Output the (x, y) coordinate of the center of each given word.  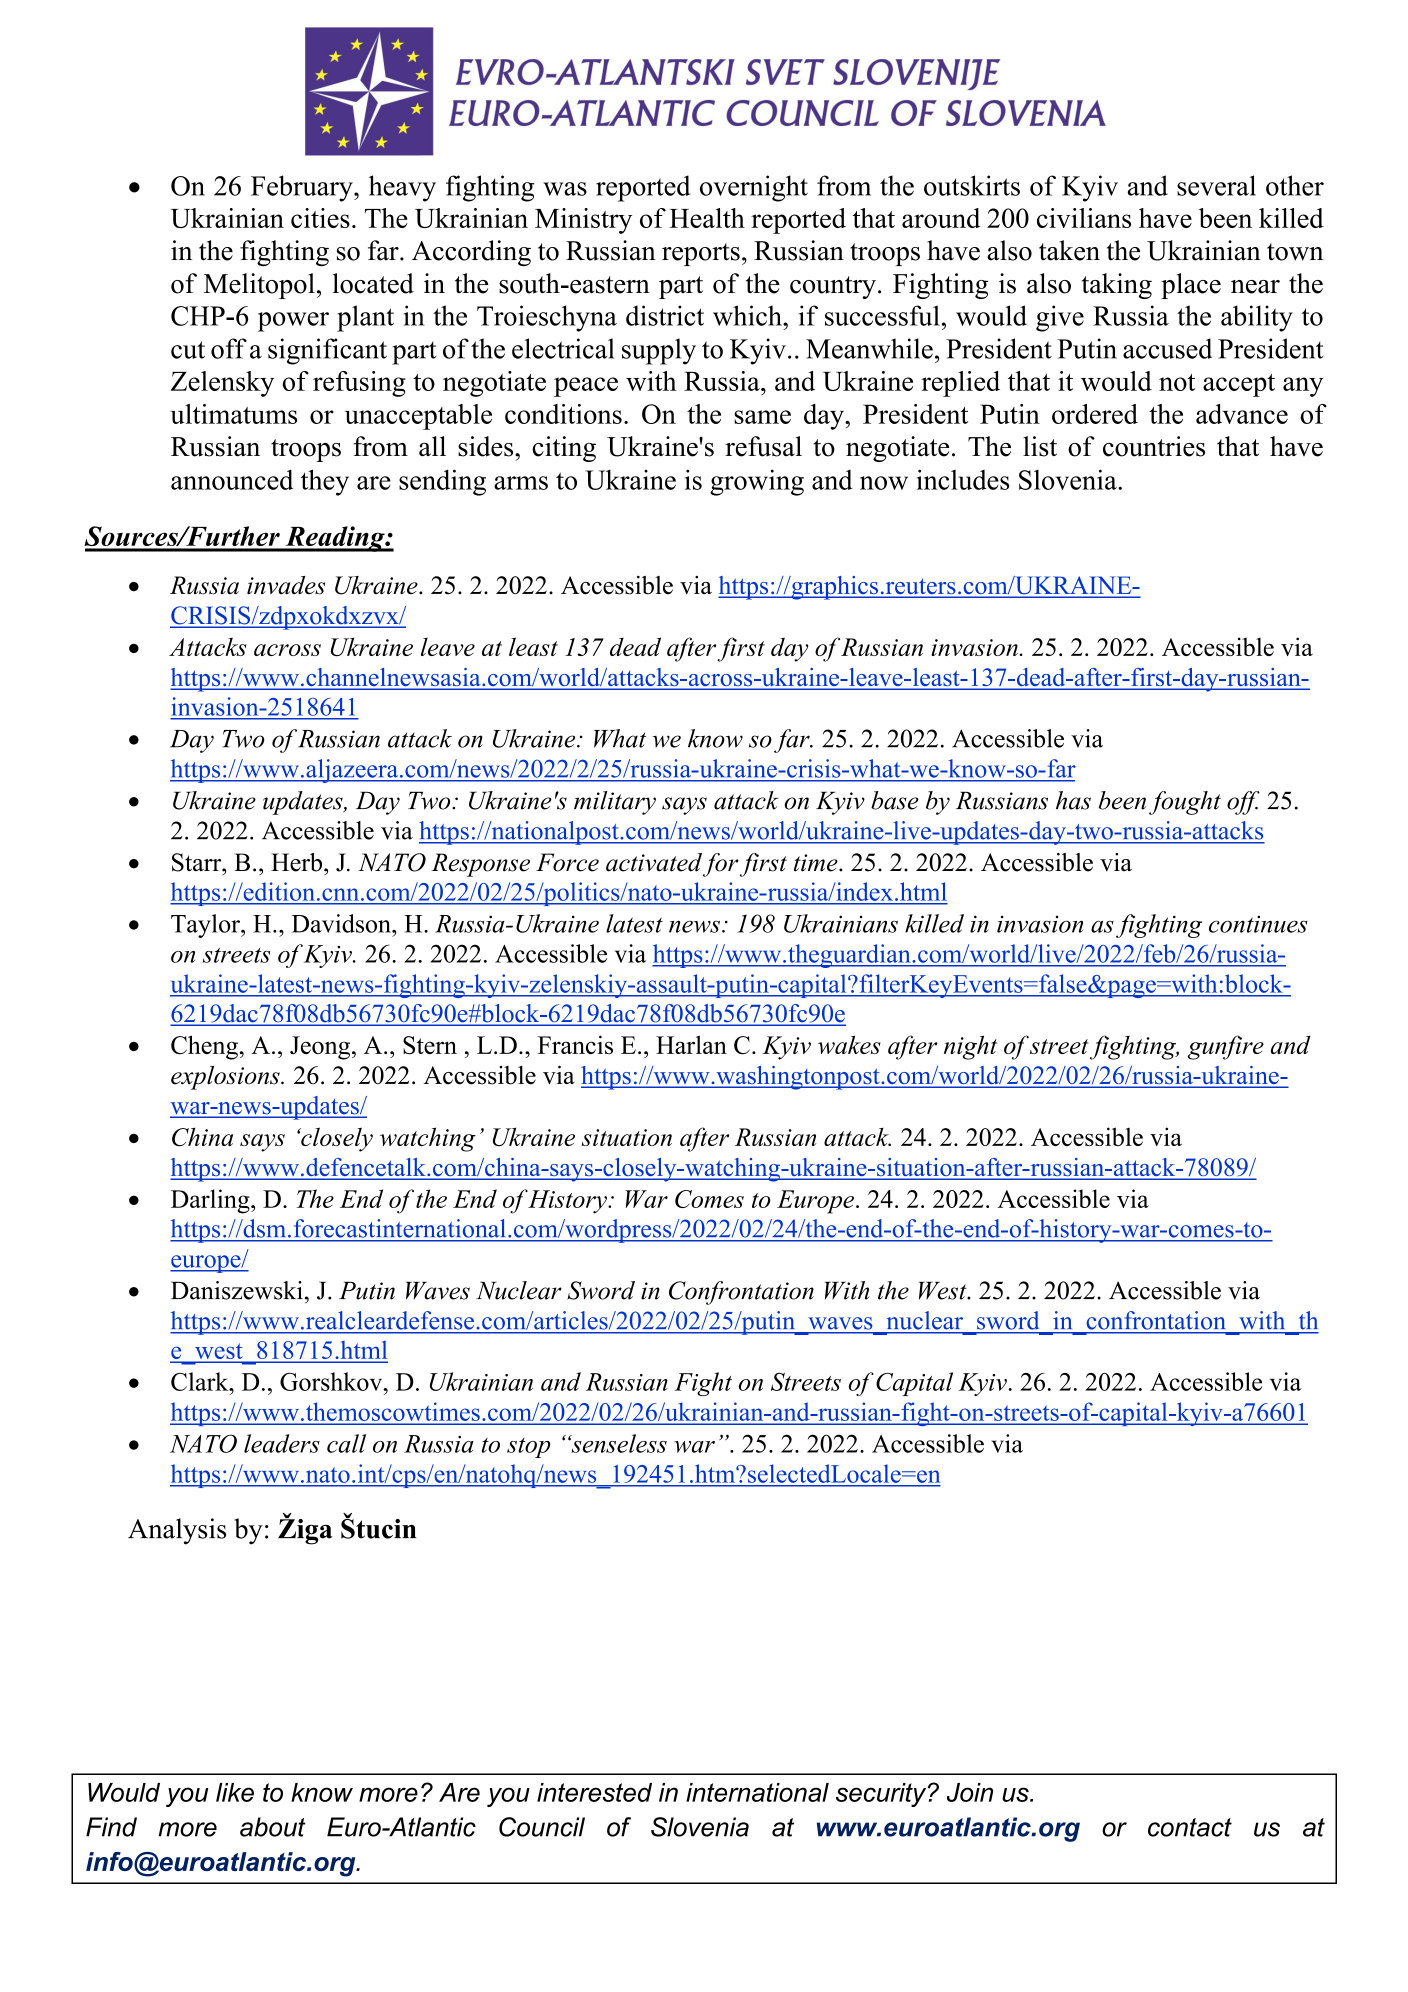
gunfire (1226, 1047)
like (235, 1792)
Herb (298, 862)
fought (1185, 803)
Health (707, 218)
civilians (1084, 218)
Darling (211, 1201)
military (615, 803)
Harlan (691, 1044)
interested (594, 1792)
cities (320, 218)
